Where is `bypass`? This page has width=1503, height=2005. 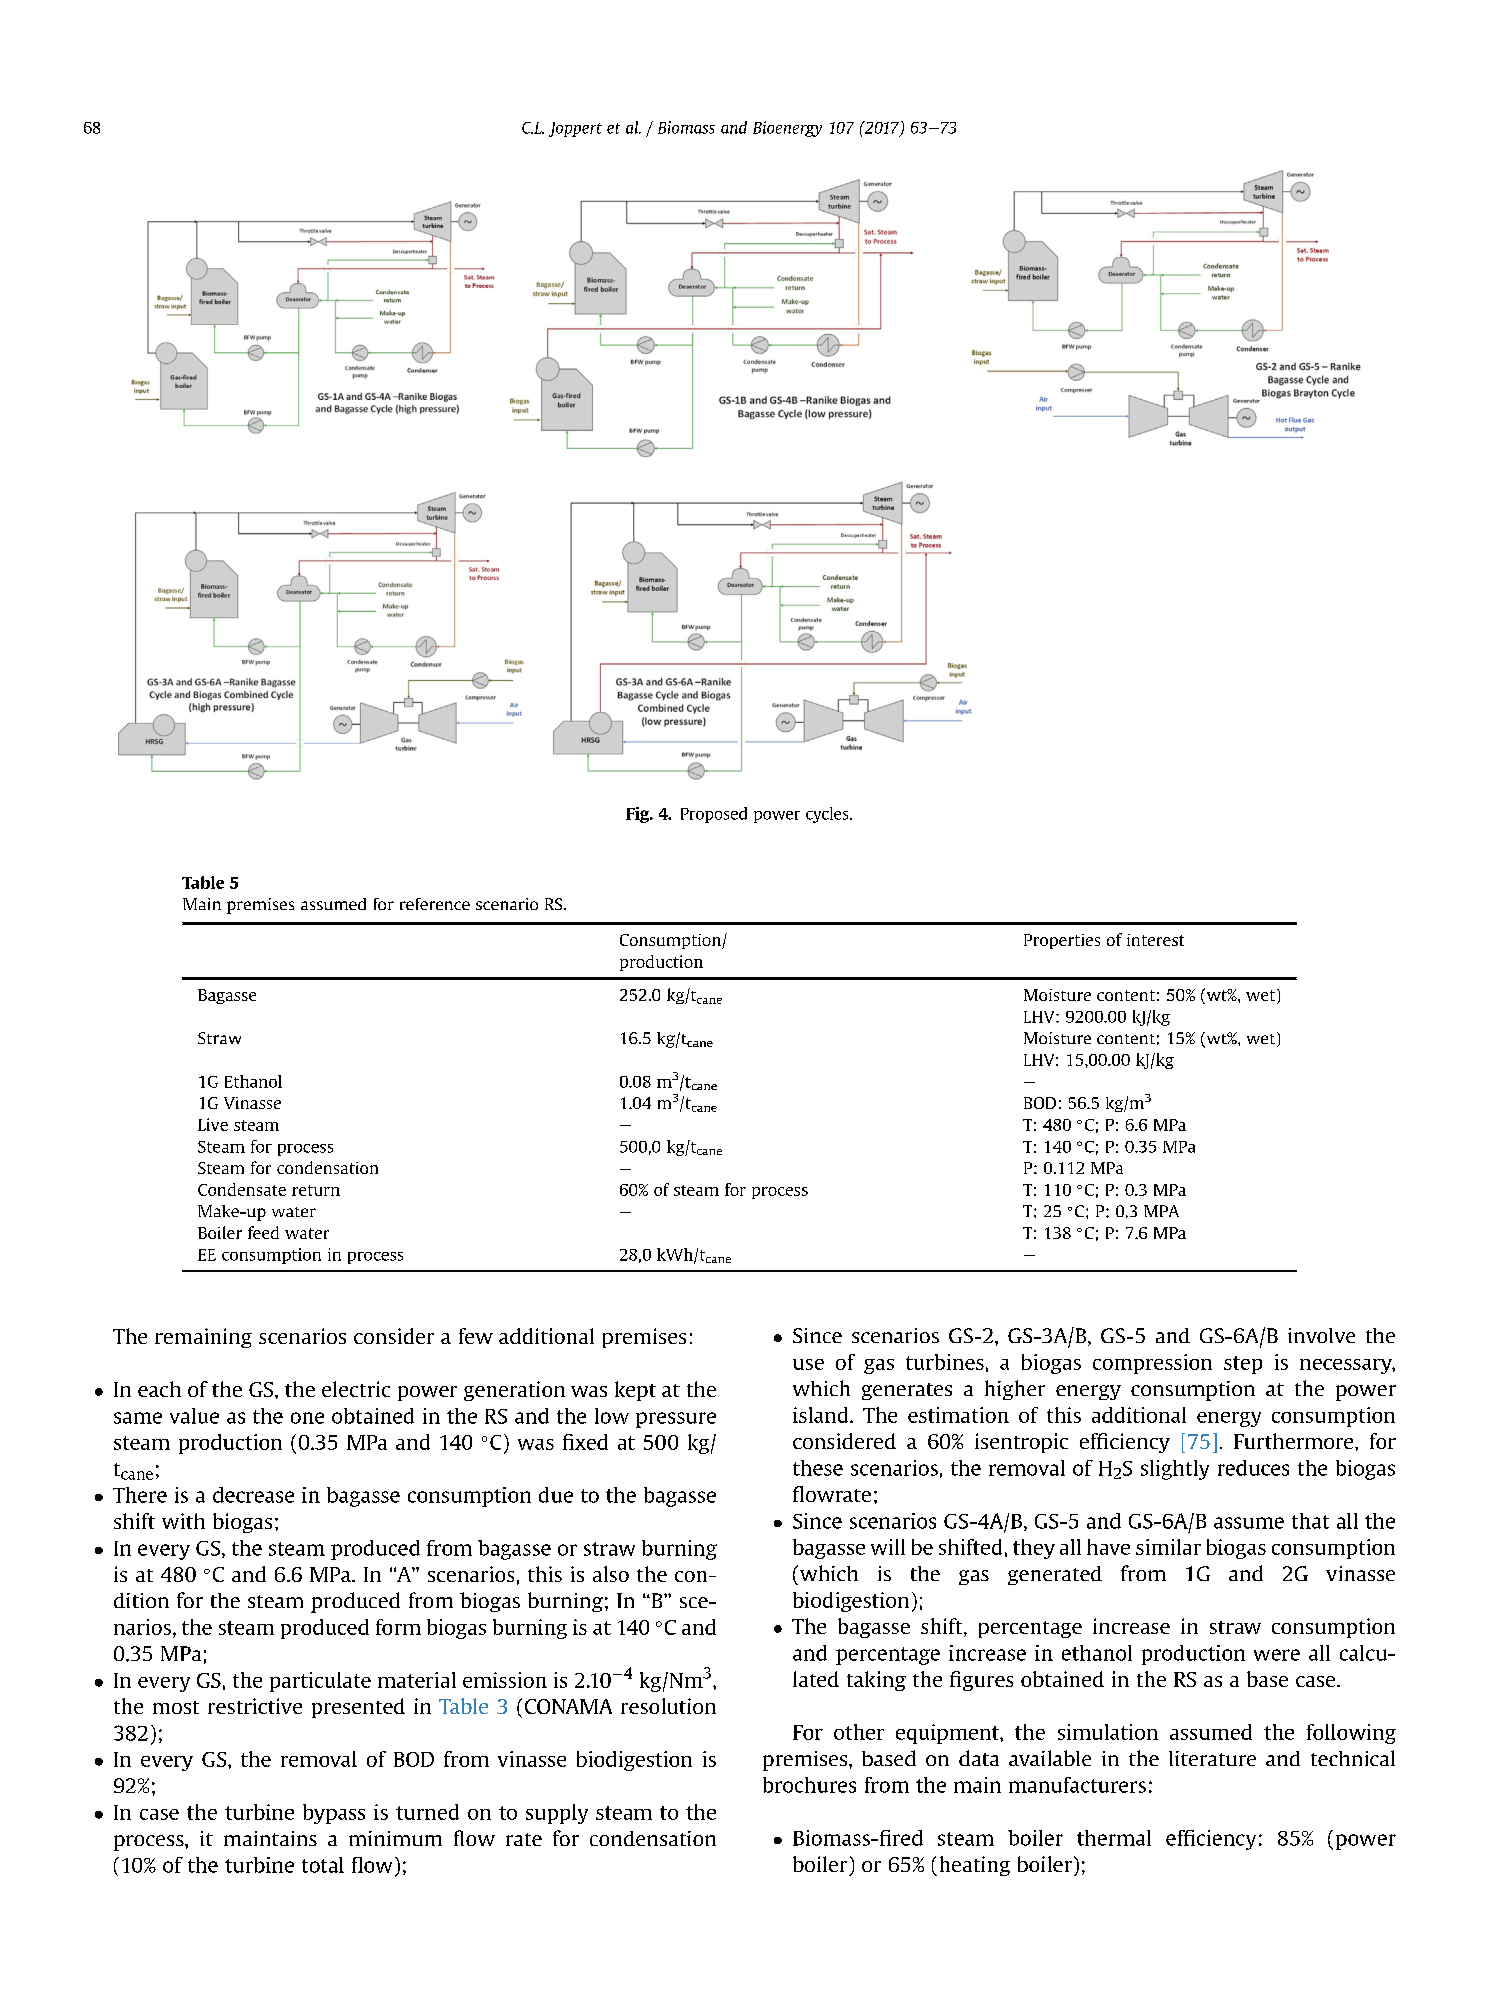
bypass is located at coordinates (334, 1814).
